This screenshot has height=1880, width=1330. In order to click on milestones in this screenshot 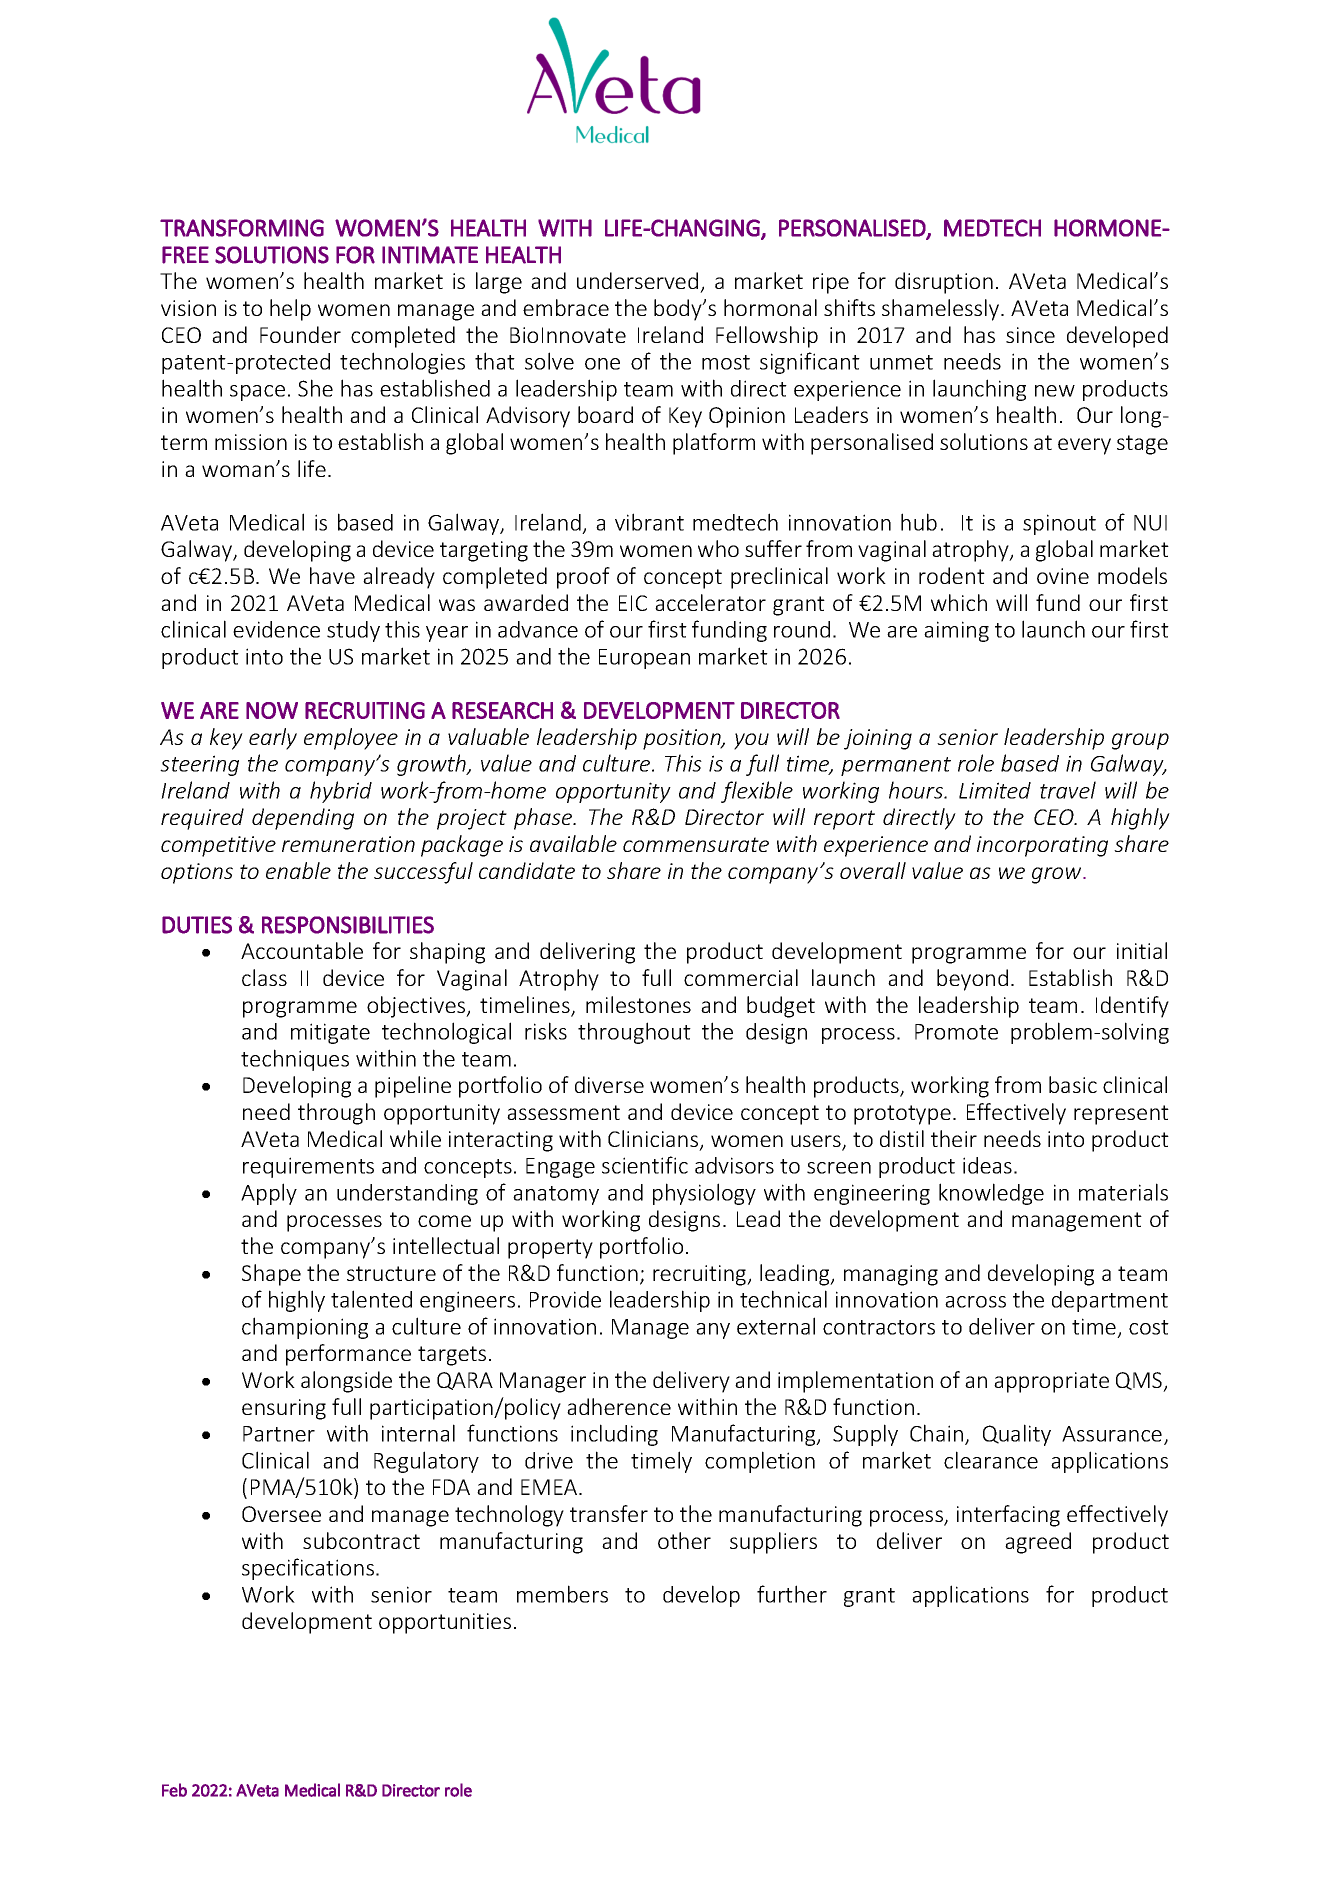, I will do `click(638, 1004)`.
